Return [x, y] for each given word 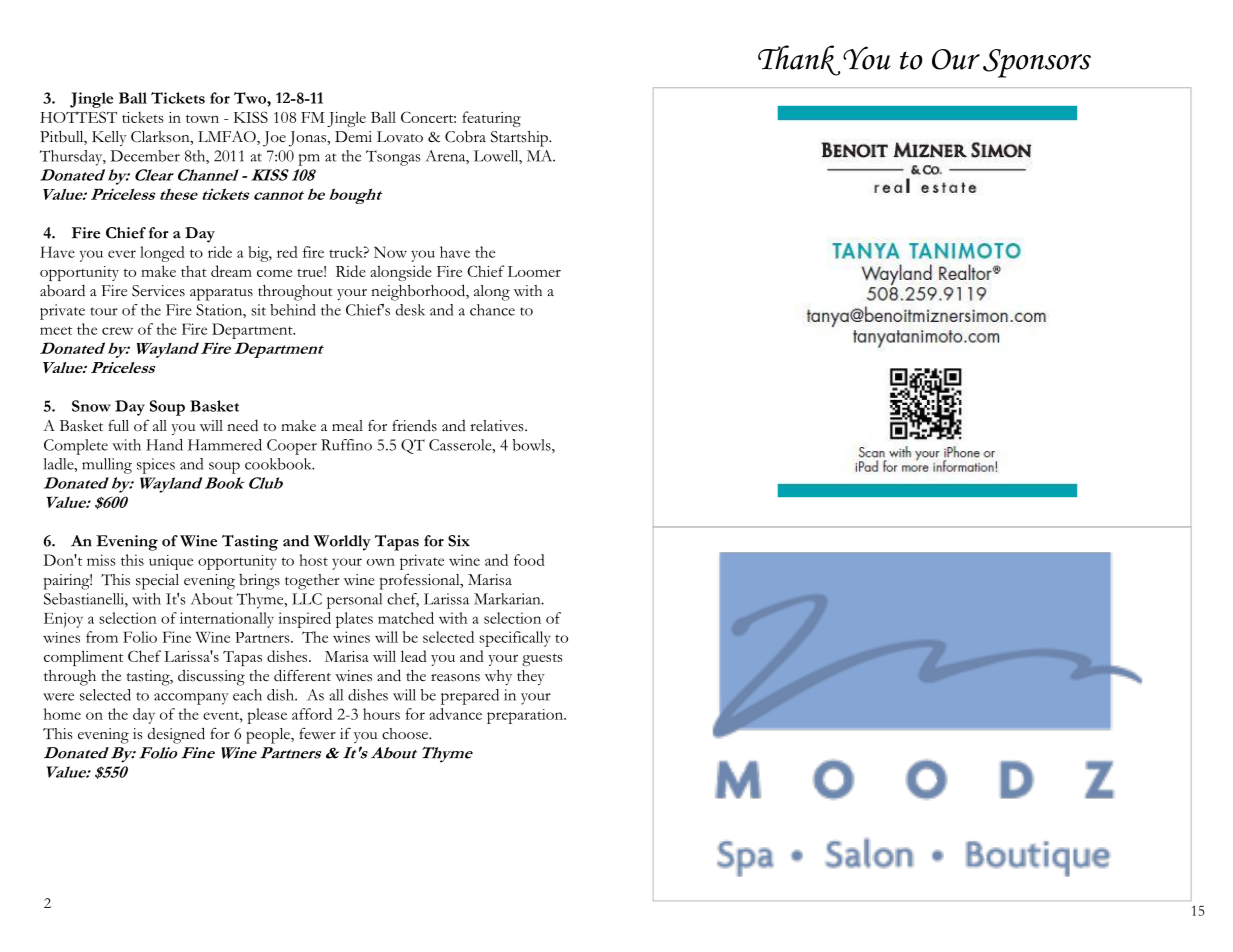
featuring [491, 119]
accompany [191, 699]
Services [158, 291]
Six [459, 541]
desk [410, 310]
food [529, 560]
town [202, 118]
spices [156, 466]
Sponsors [1037, 63]
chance [492, 310]
